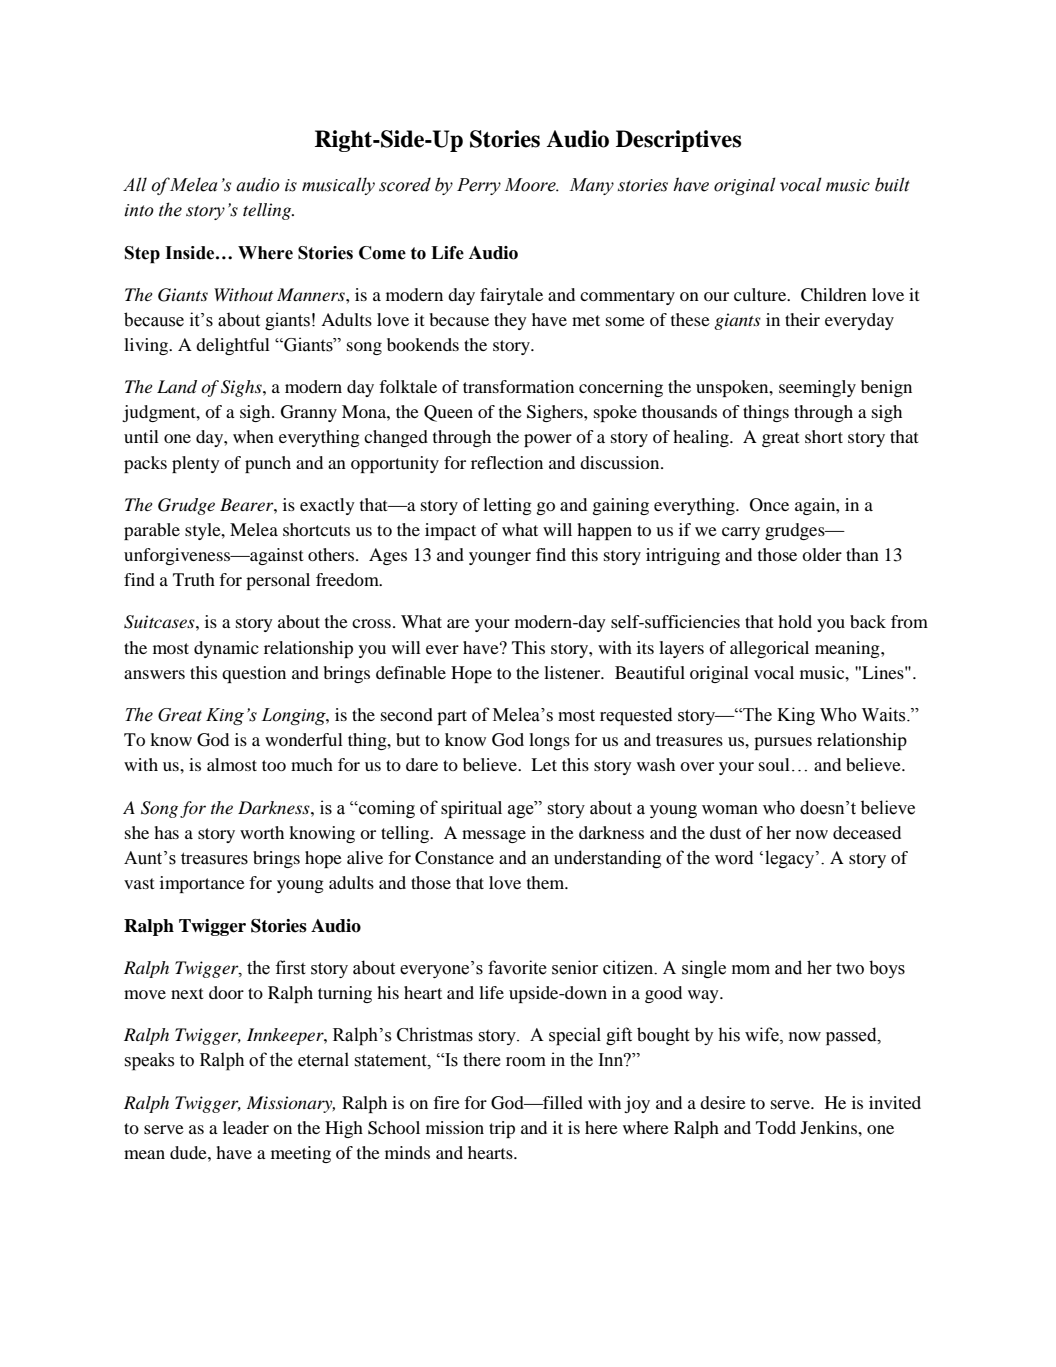  Describe the element at coordinates (892, 184) in the page. I see `built` at that location.
